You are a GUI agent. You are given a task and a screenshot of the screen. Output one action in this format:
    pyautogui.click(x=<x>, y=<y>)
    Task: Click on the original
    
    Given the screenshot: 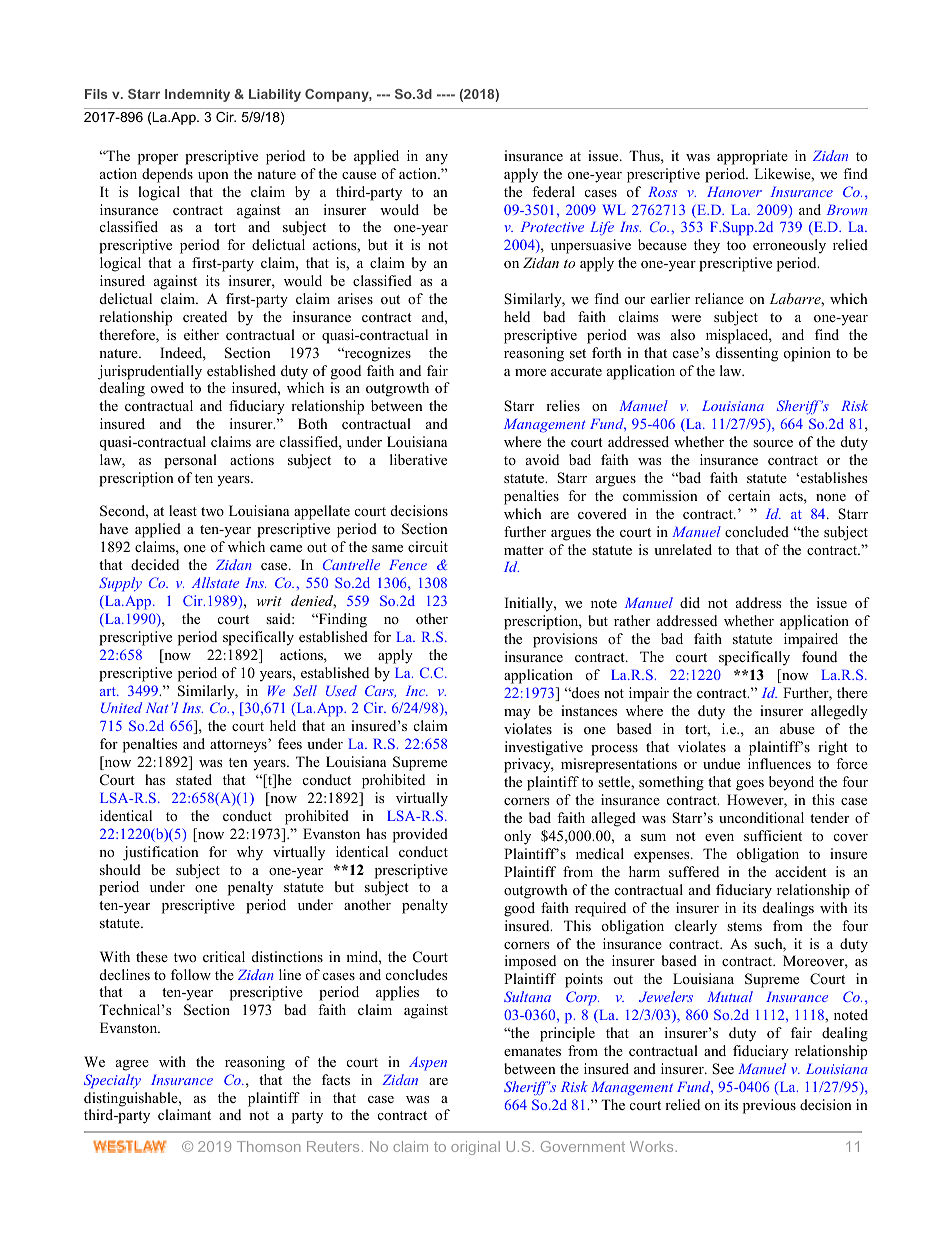 What is the action you would take?
    pyautogui.click(x=475, y=1148)
